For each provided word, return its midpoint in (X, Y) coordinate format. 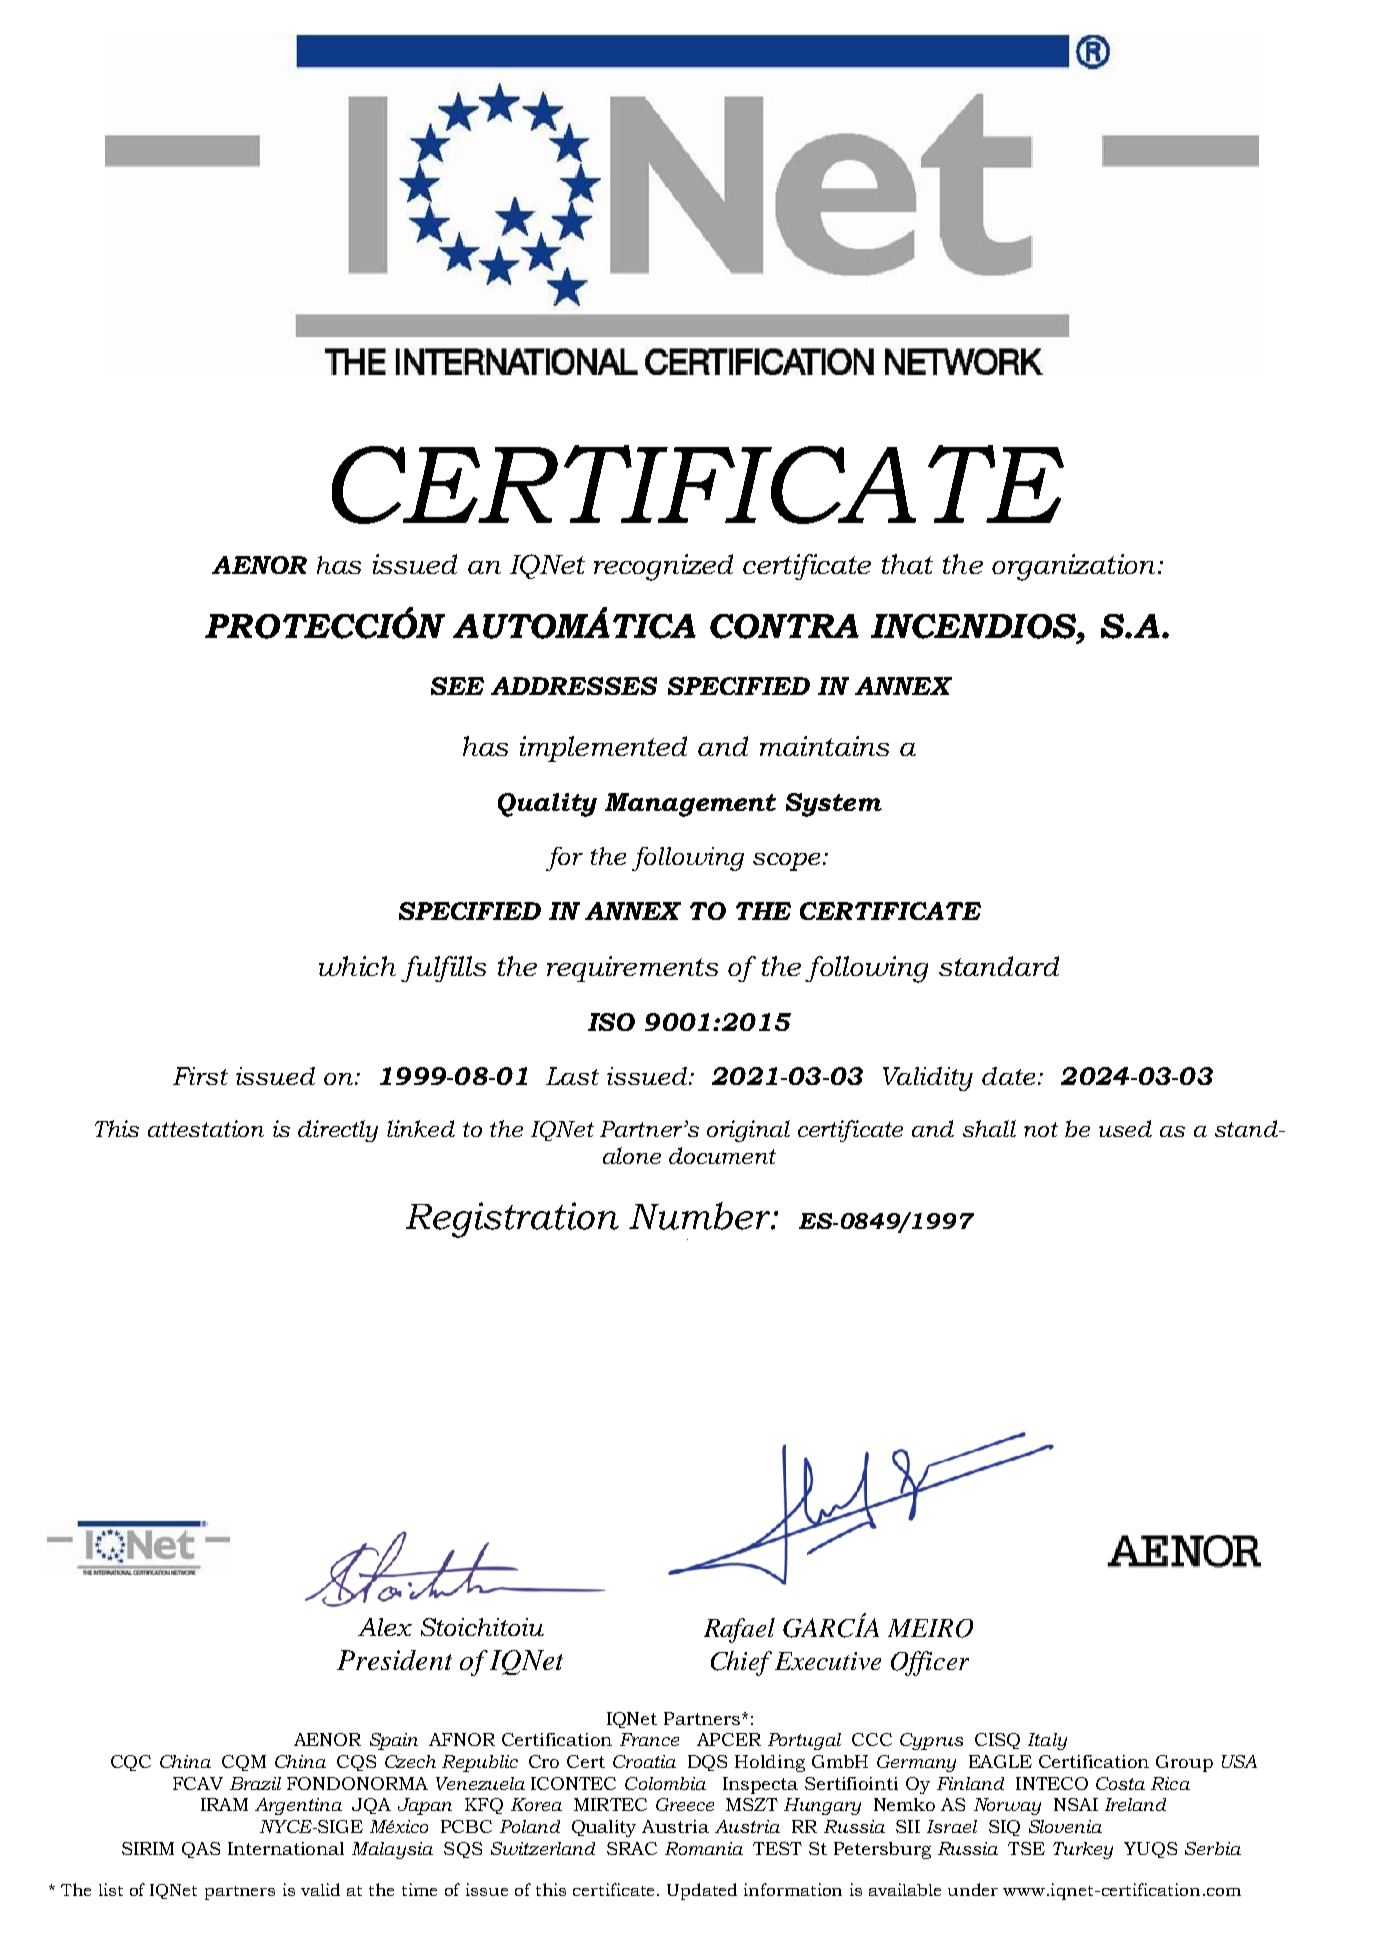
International (286, 1848)
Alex (385, 1627)
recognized (663, 567)
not (1041, 1129)
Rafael (739, 1630)
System (834, 805)
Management (690, 805)
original (748, 1131)
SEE (457, 686)
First (200, 1076)
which (357, 966)
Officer (930, 1663)
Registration (512, 1220)
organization (1073, 567)
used (1125, 1128)
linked (421, 1128)
